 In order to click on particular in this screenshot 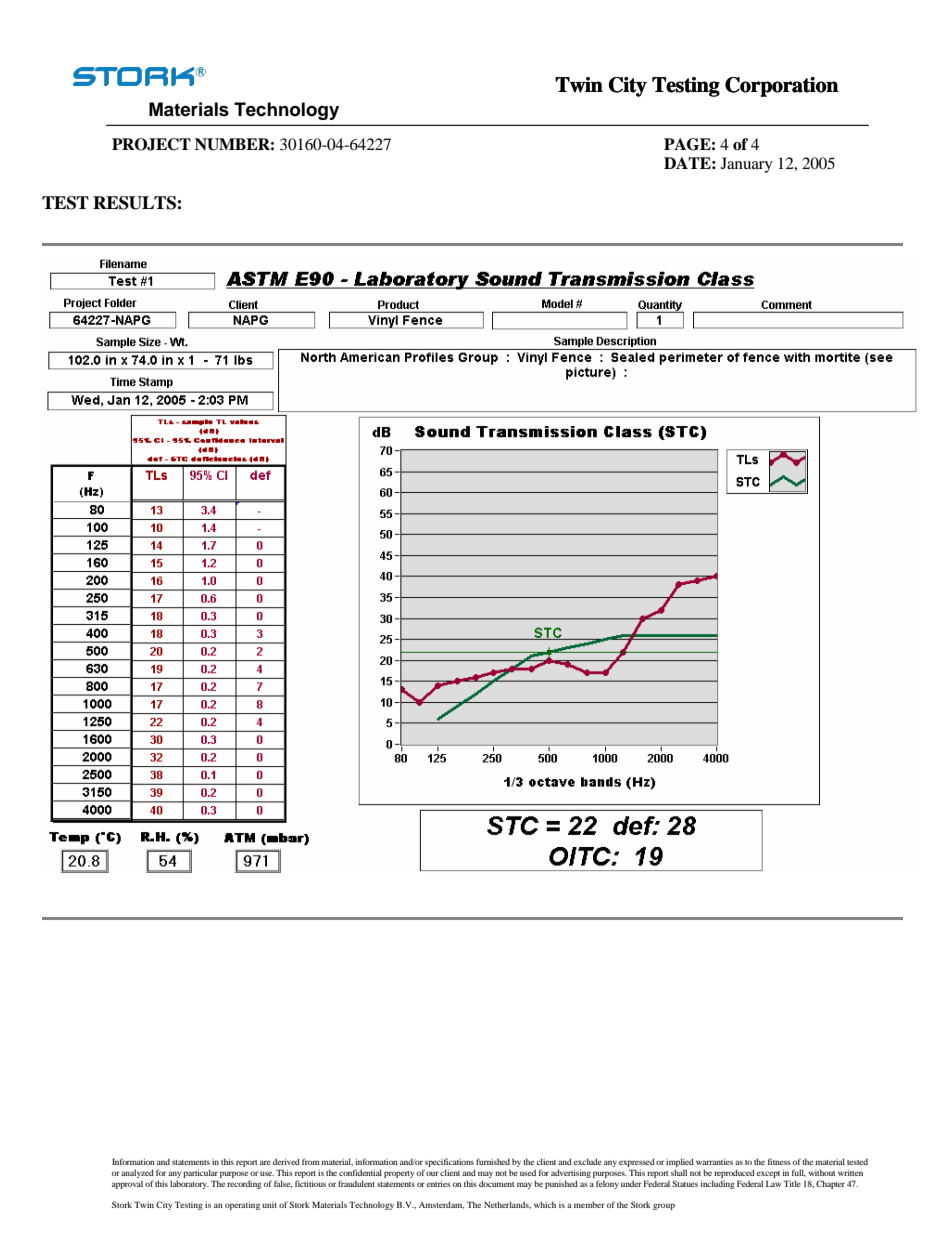, I will do `click(200, 1175)`.
